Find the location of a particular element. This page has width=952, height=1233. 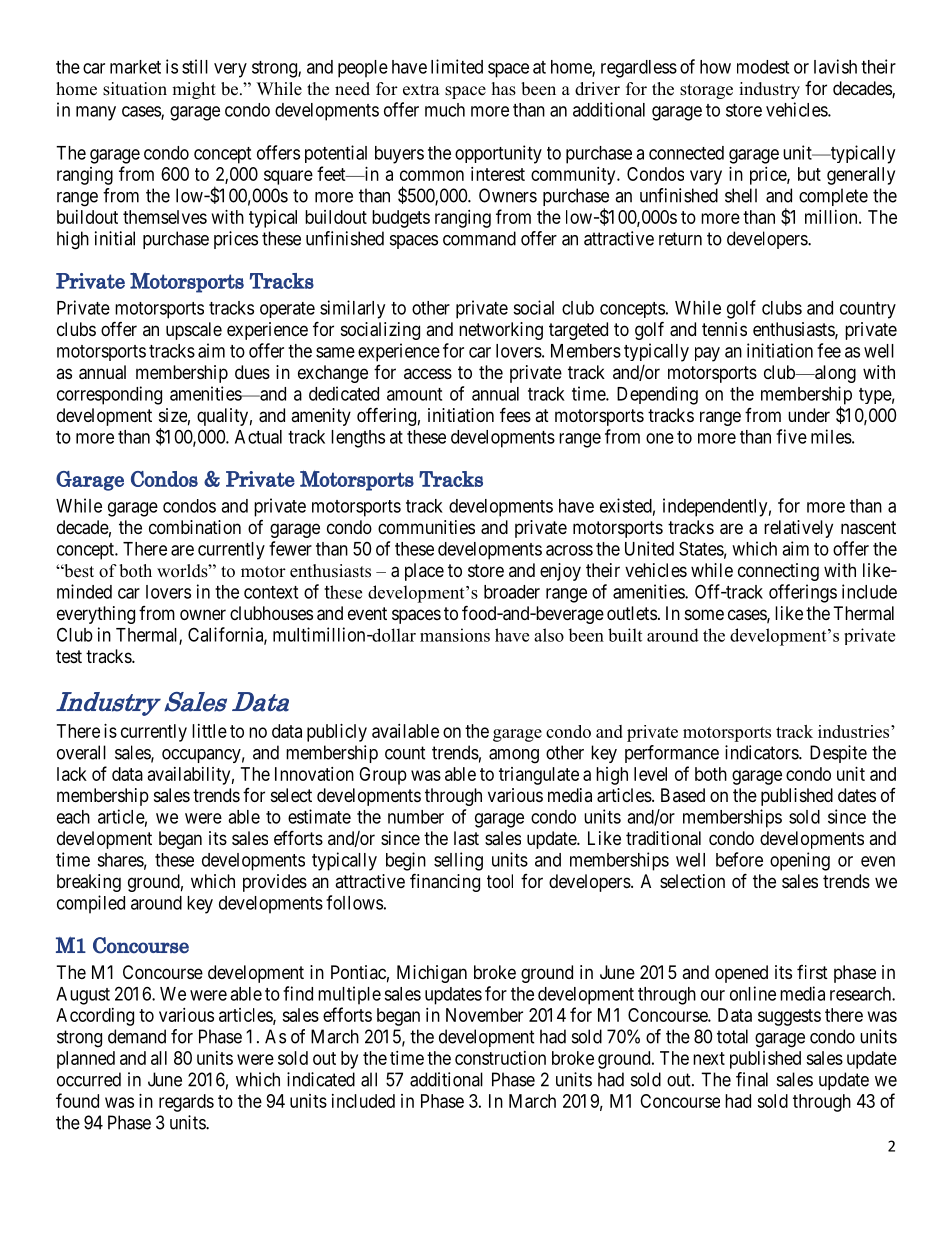

might is located at coordinates (194, 90).
